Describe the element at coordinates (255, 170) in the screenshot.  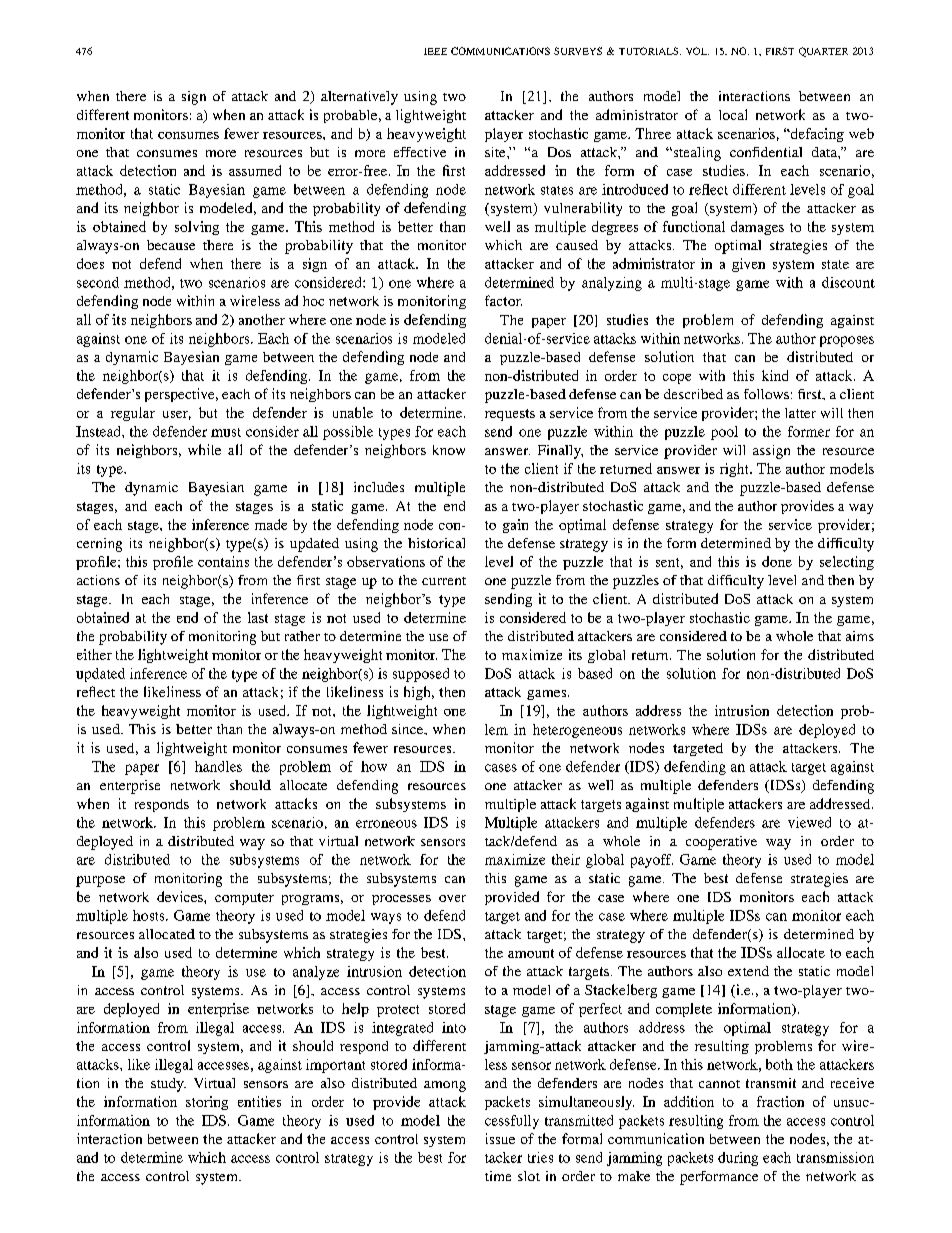
I see `assumed` at that location.
